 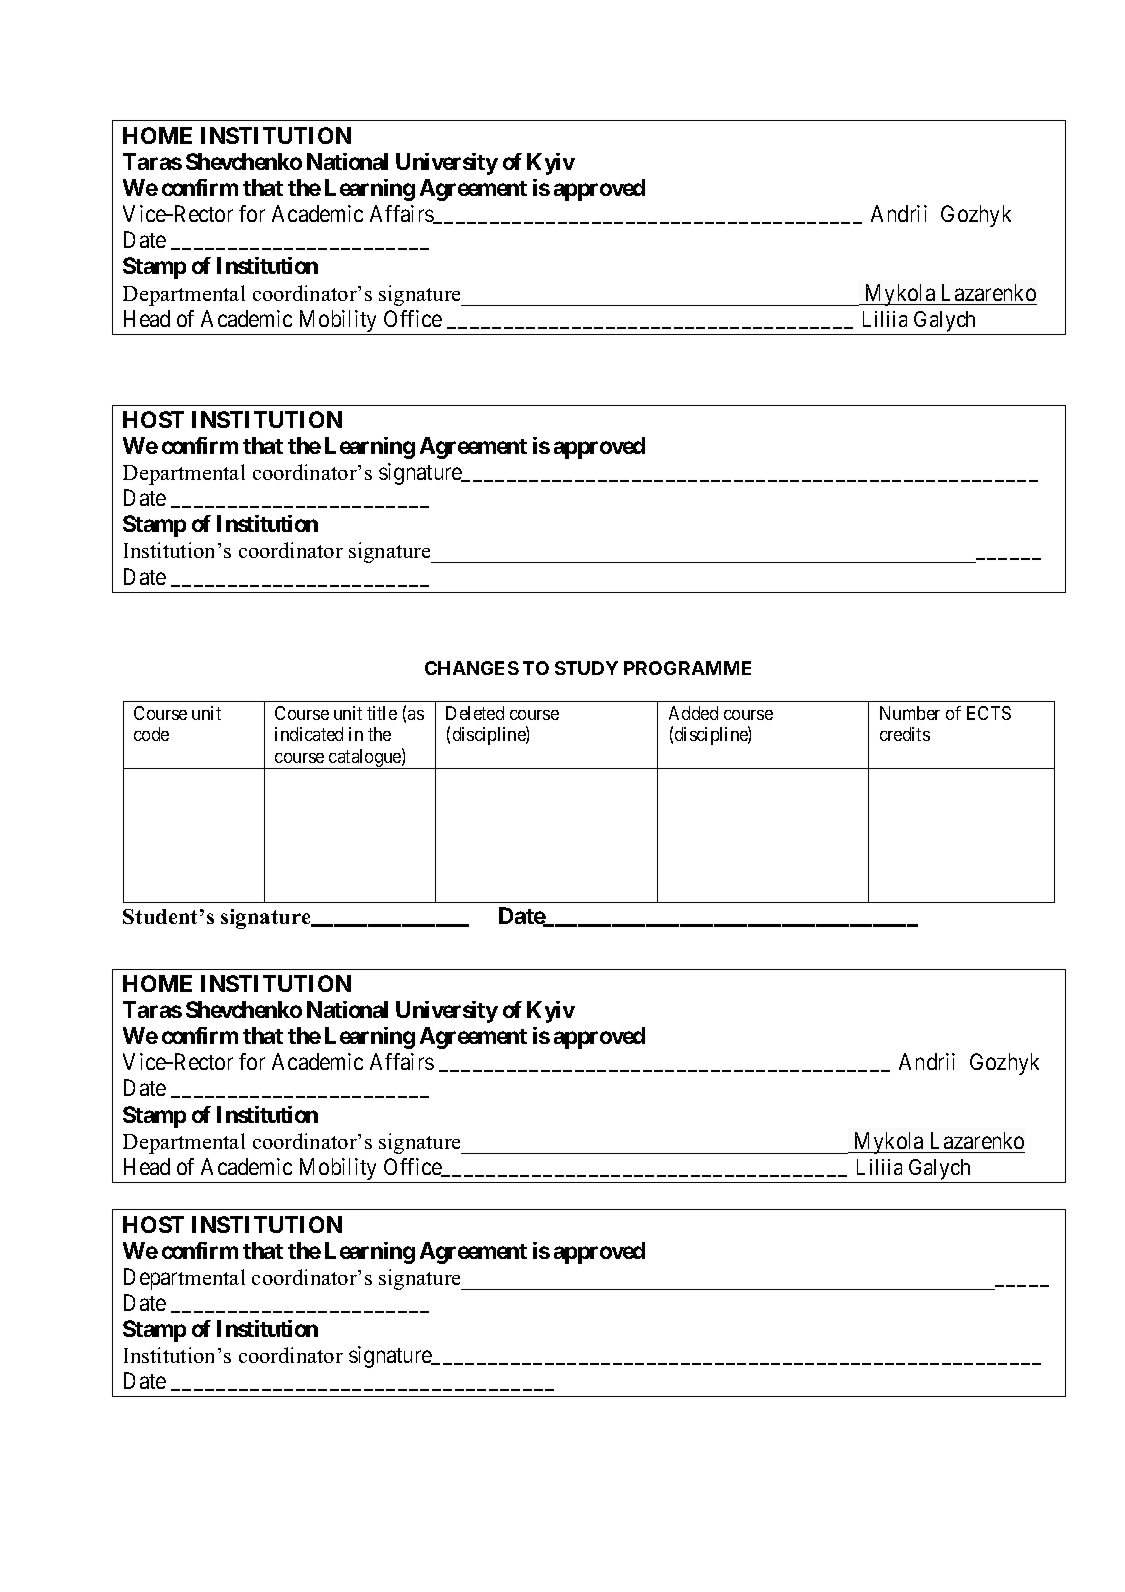 I want to click on Number, so click(x=910, y=713).
